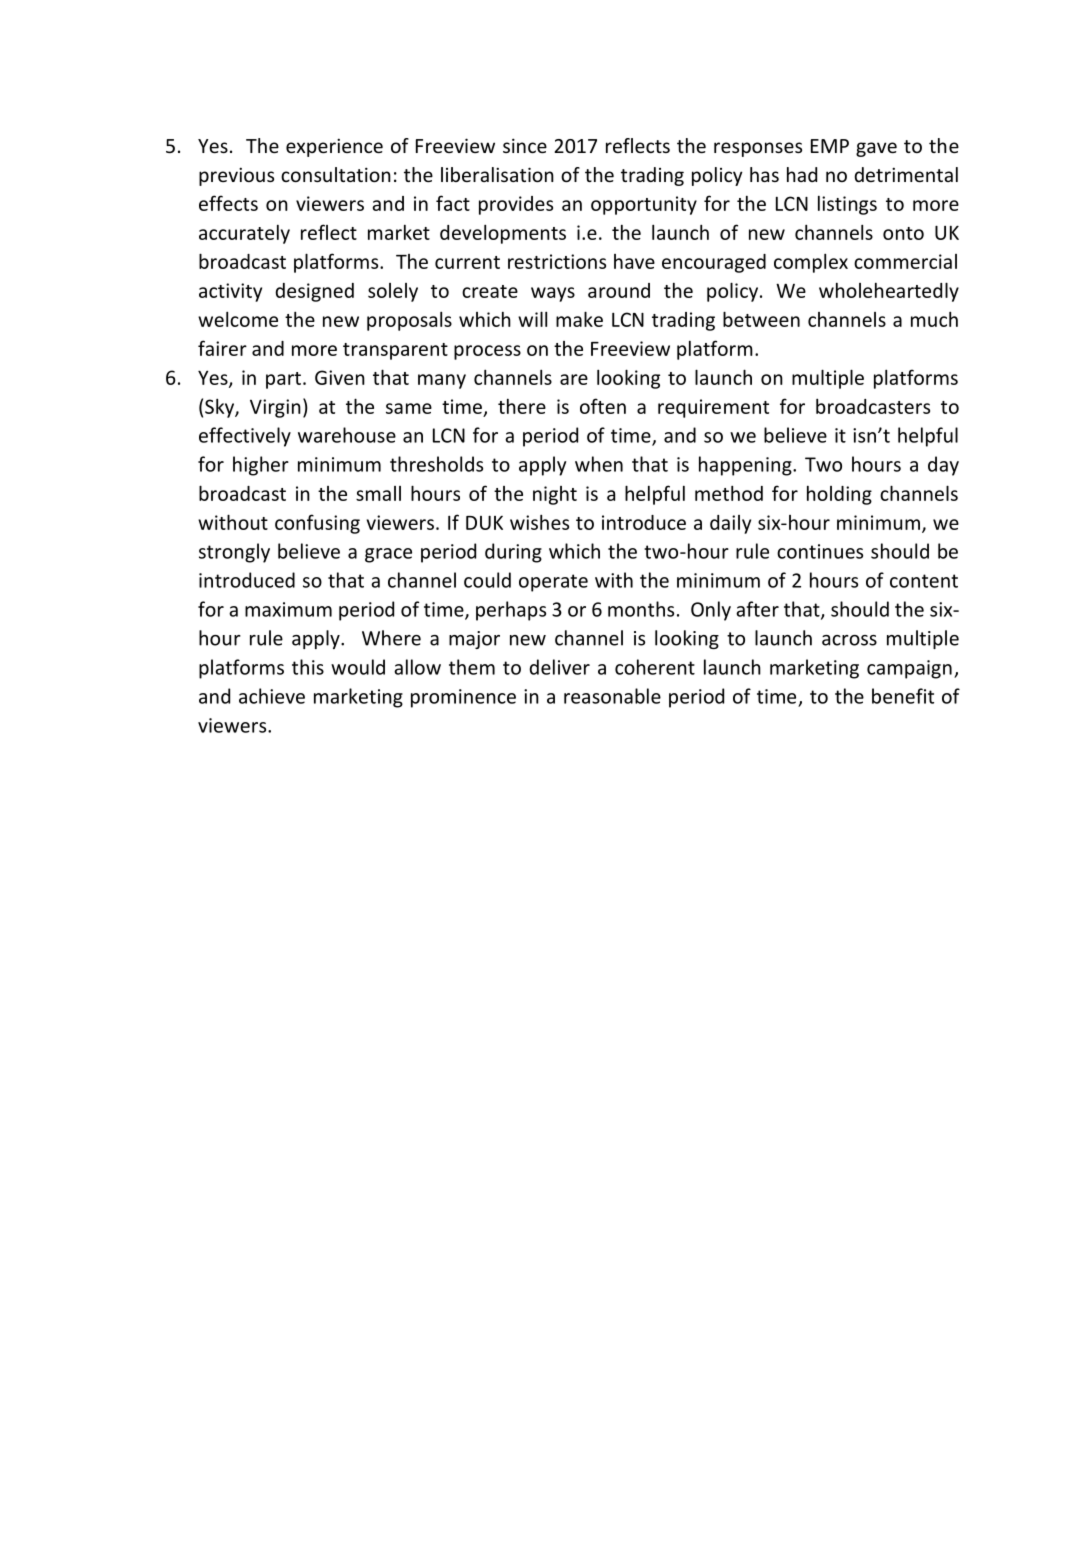  I want to click on designed, so click(314, 292).
